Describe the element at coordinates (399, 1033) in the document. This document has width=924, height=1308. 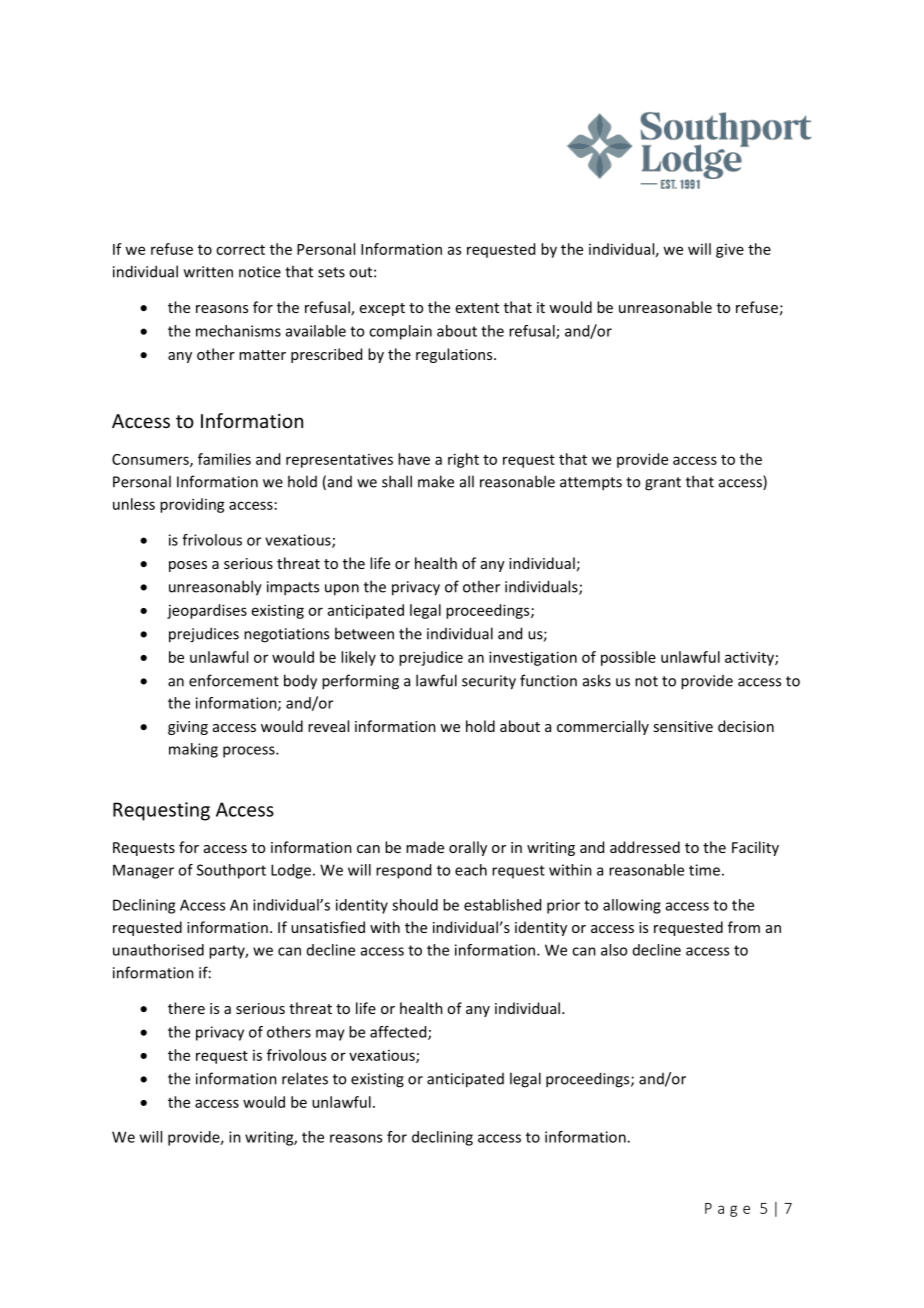
I see `affected` at that location.
